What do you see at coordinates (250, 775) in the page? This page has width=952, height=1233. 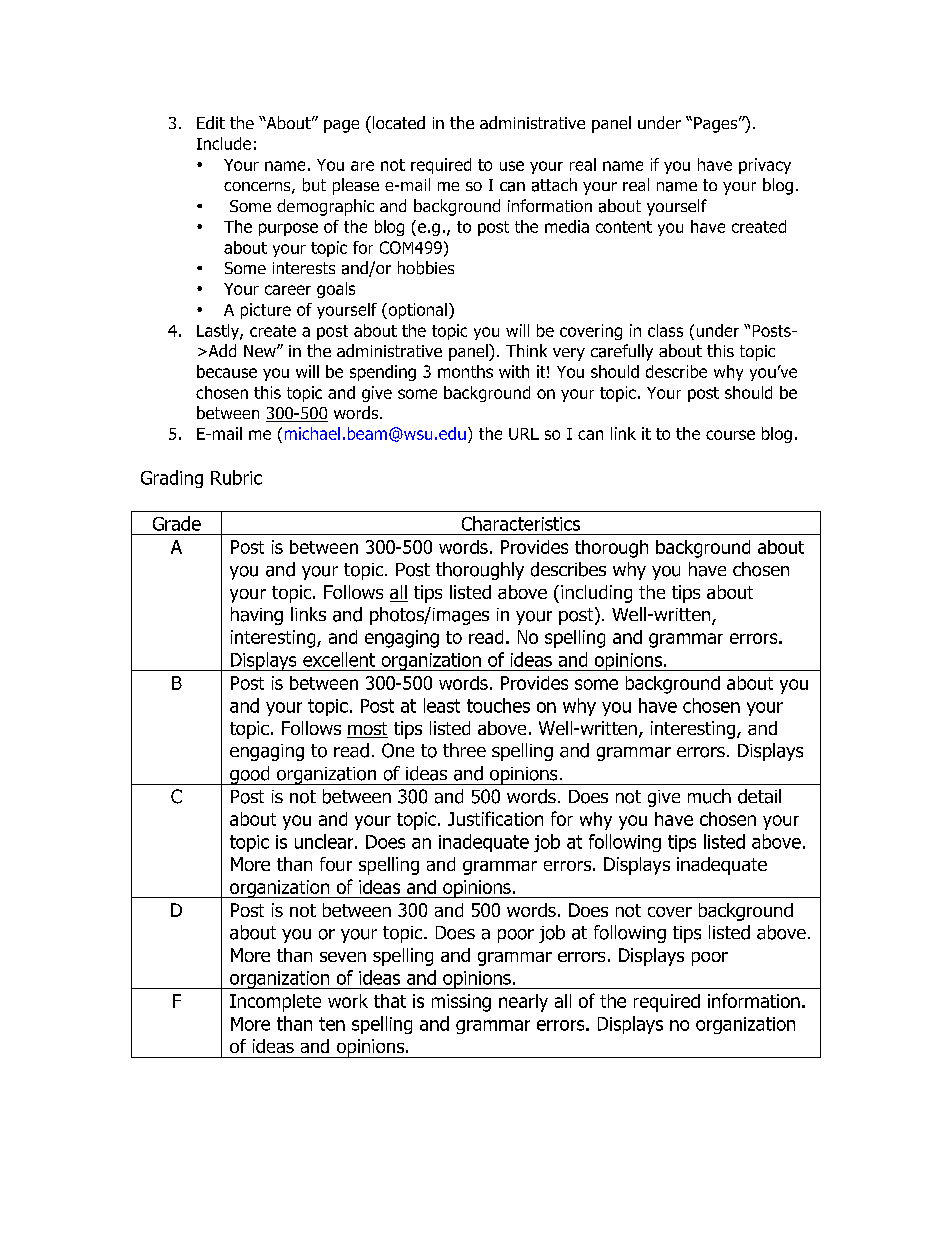 I see `good` at bounding box center [250, 775].
